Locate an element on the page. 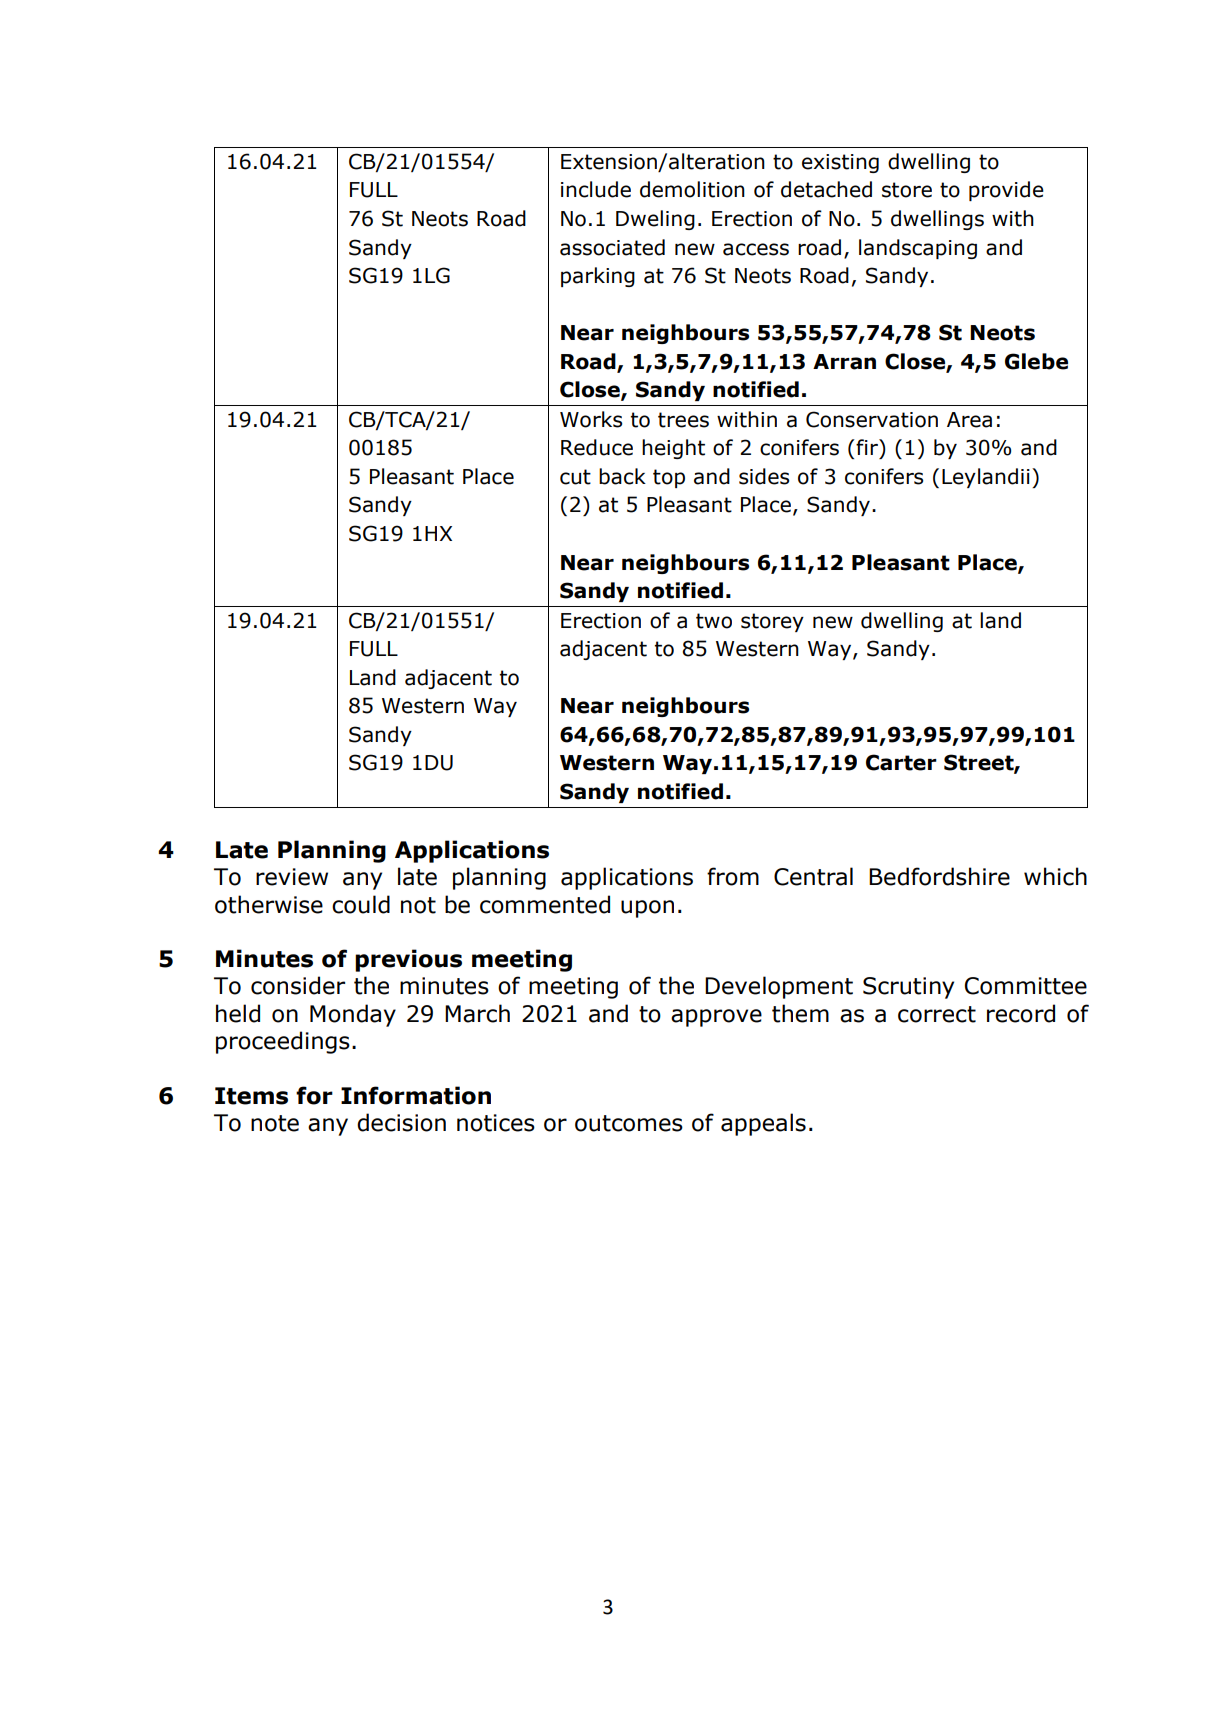  outcomes is located at coordinates (629, 1123).
